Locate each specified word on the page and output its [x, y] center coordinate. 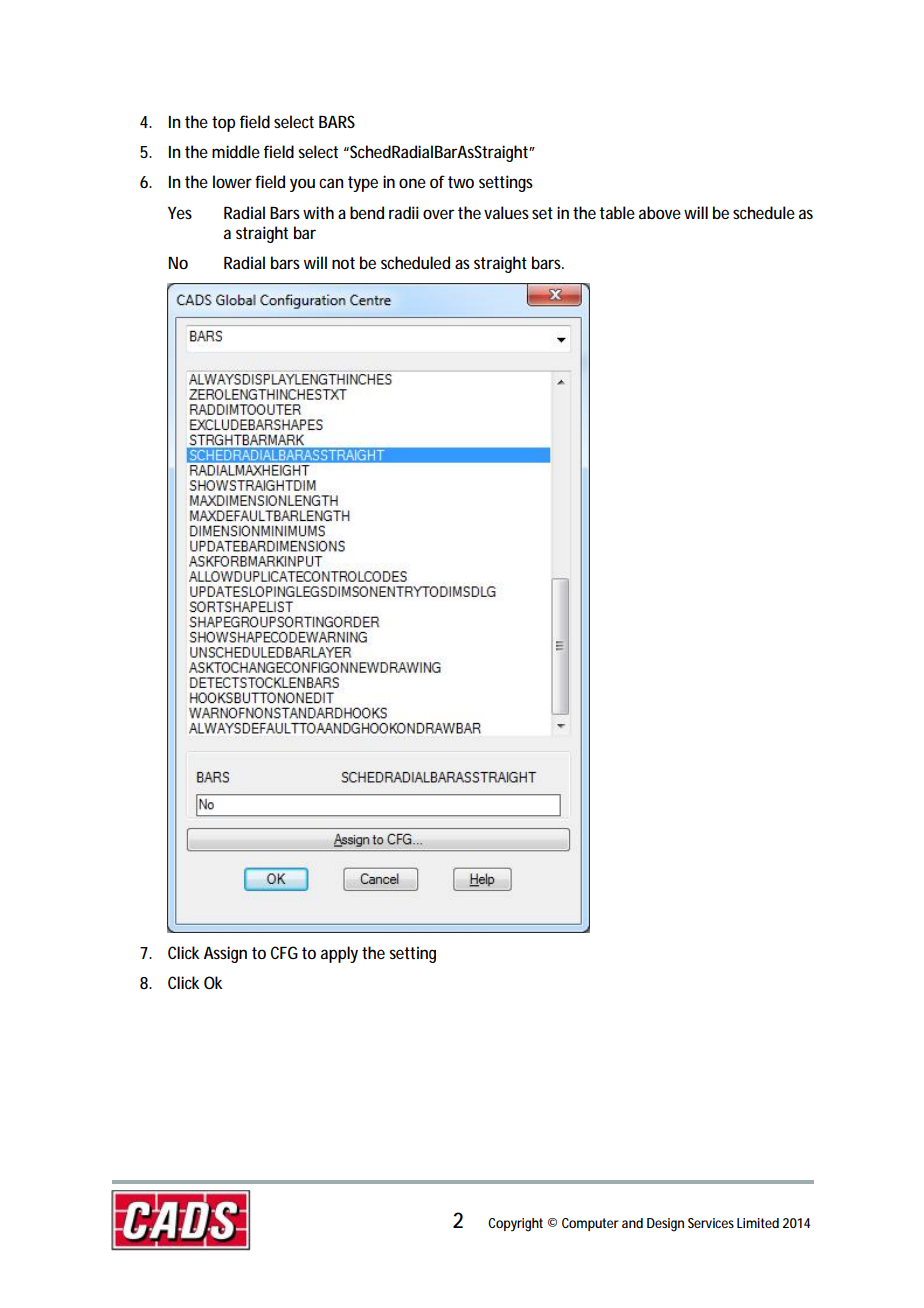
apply [339, 954]
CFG [284, 952]
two [461, 182]
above [660, 212]
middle [236, 151]
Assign [225, 954]
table [617, 212]
